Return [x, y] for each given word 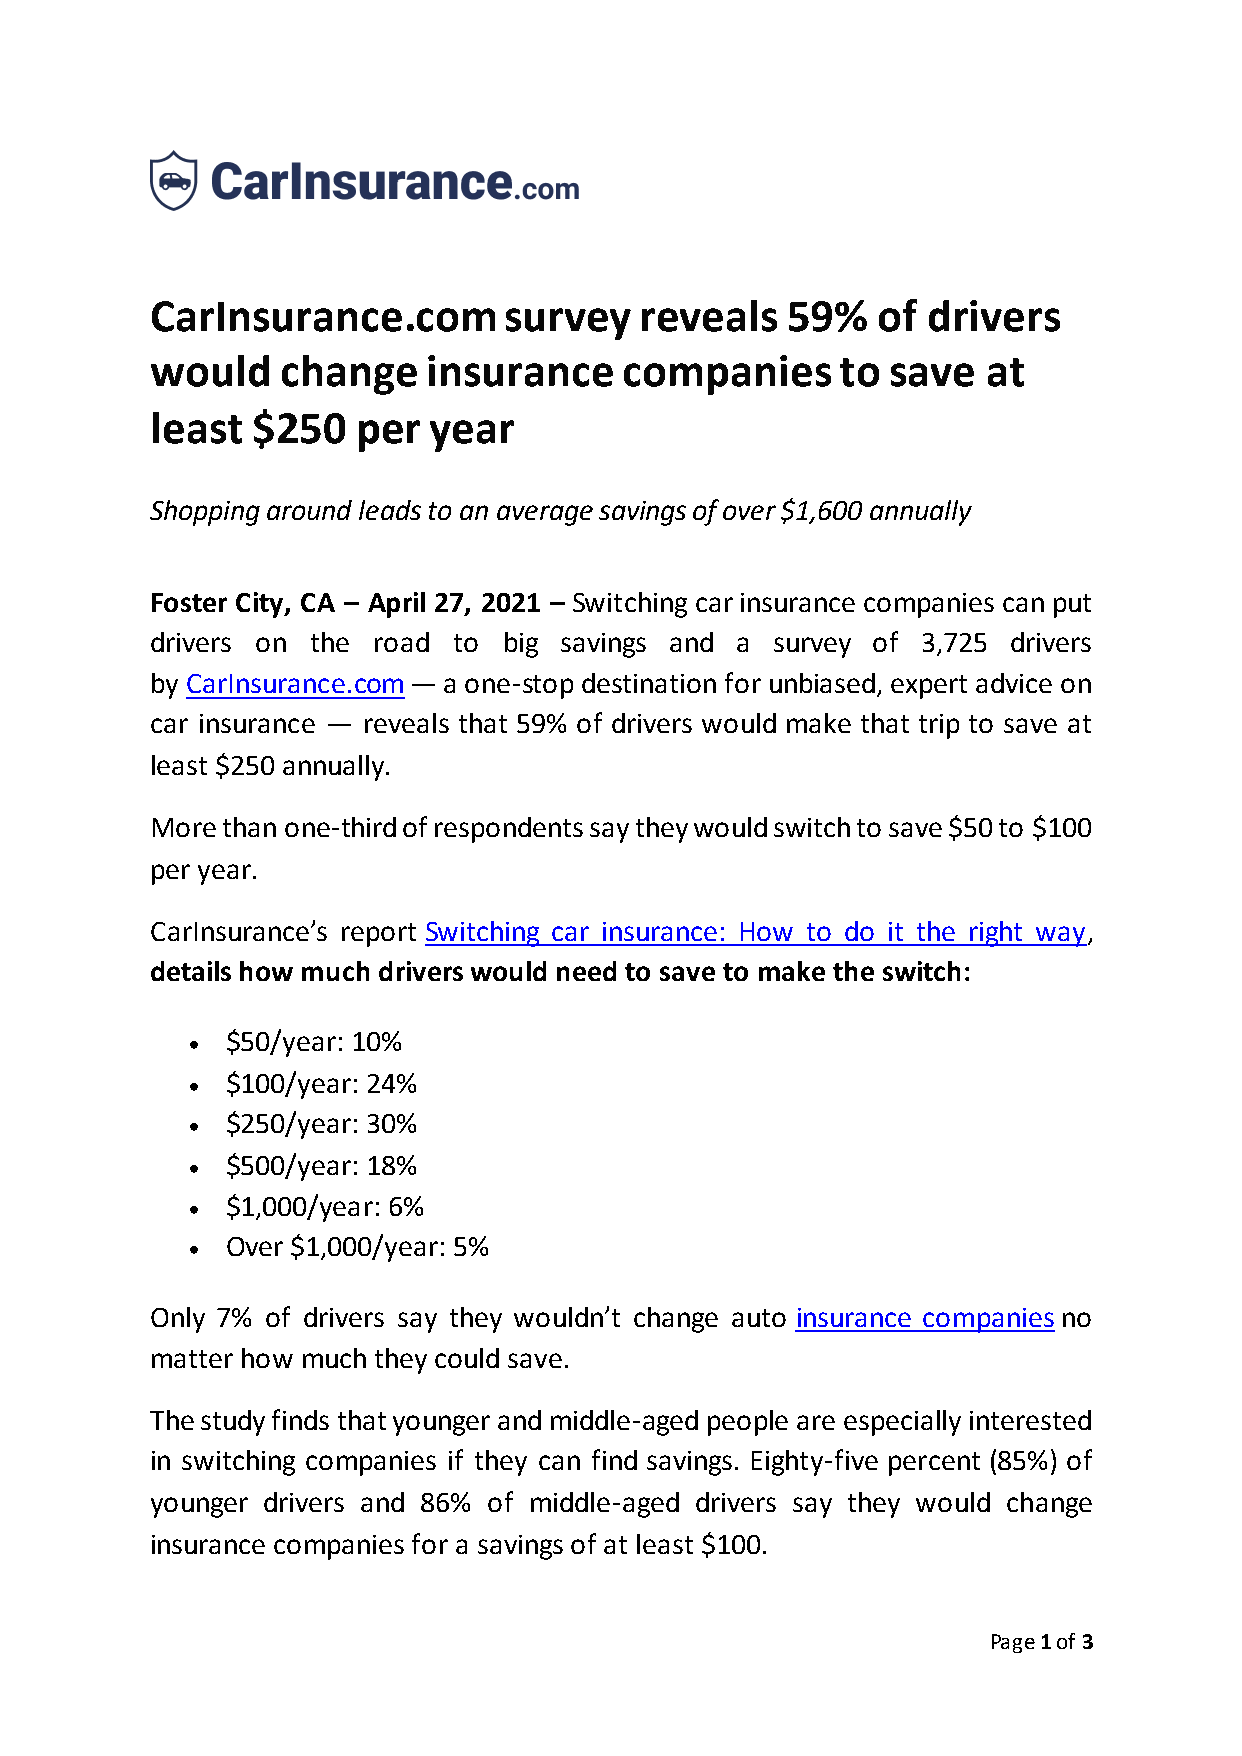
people [748, 1423]
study [233, 1423]
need [586, 971]
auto [759, 1318]
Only [178, 1320]
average [545, 515]
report [379, 935]
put [1072, 606]
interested [1030, 1420]
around [309, 510]
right [996, 934]
